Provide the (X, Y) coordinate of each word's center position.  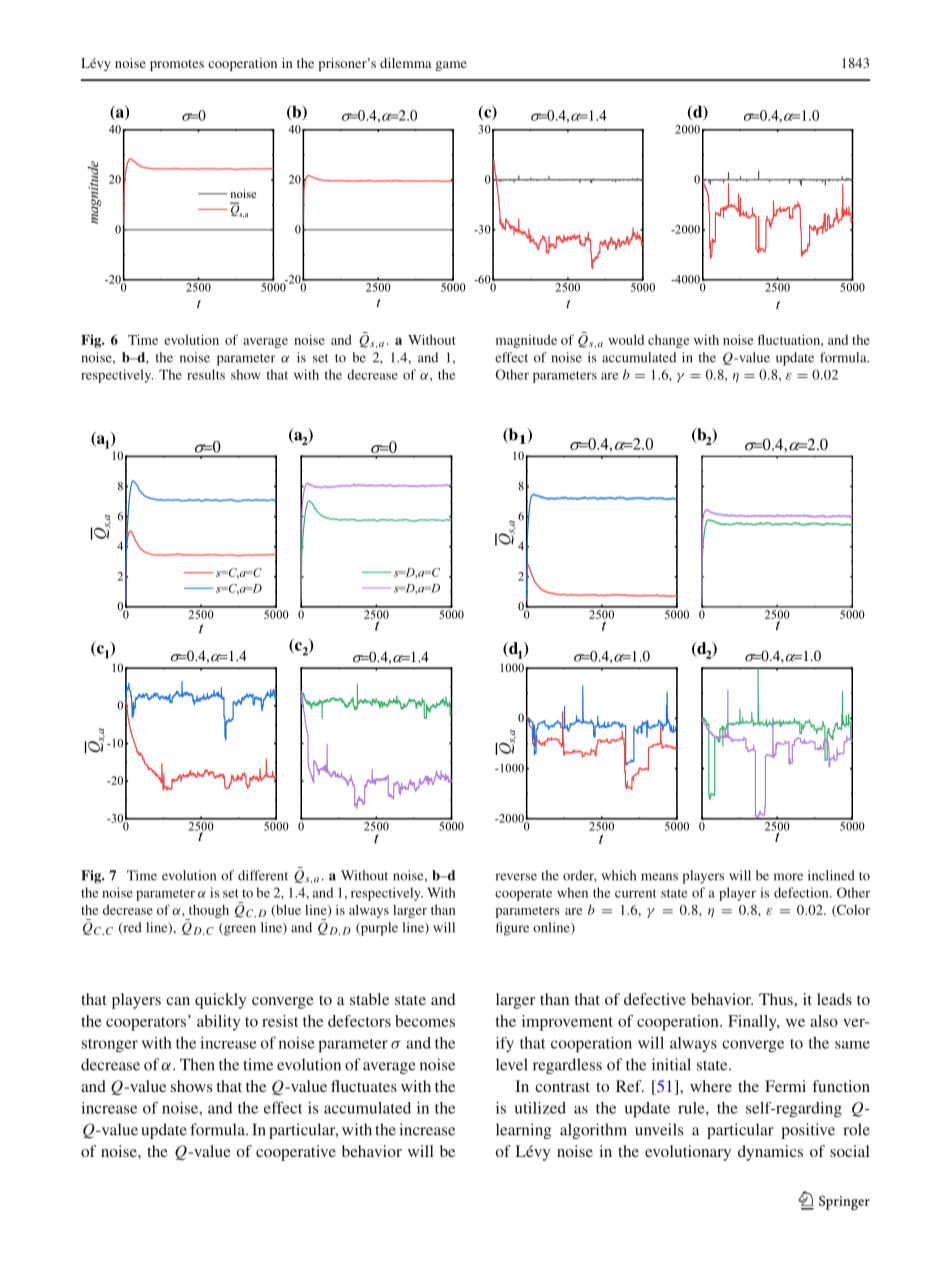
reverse (516, 877)
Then (197, 1064)
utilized (540, 1108)
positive (808, 1131)
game (451, 66)
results (206, 374)
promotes (177, 65)
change (669, 341)
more (788, 877)
